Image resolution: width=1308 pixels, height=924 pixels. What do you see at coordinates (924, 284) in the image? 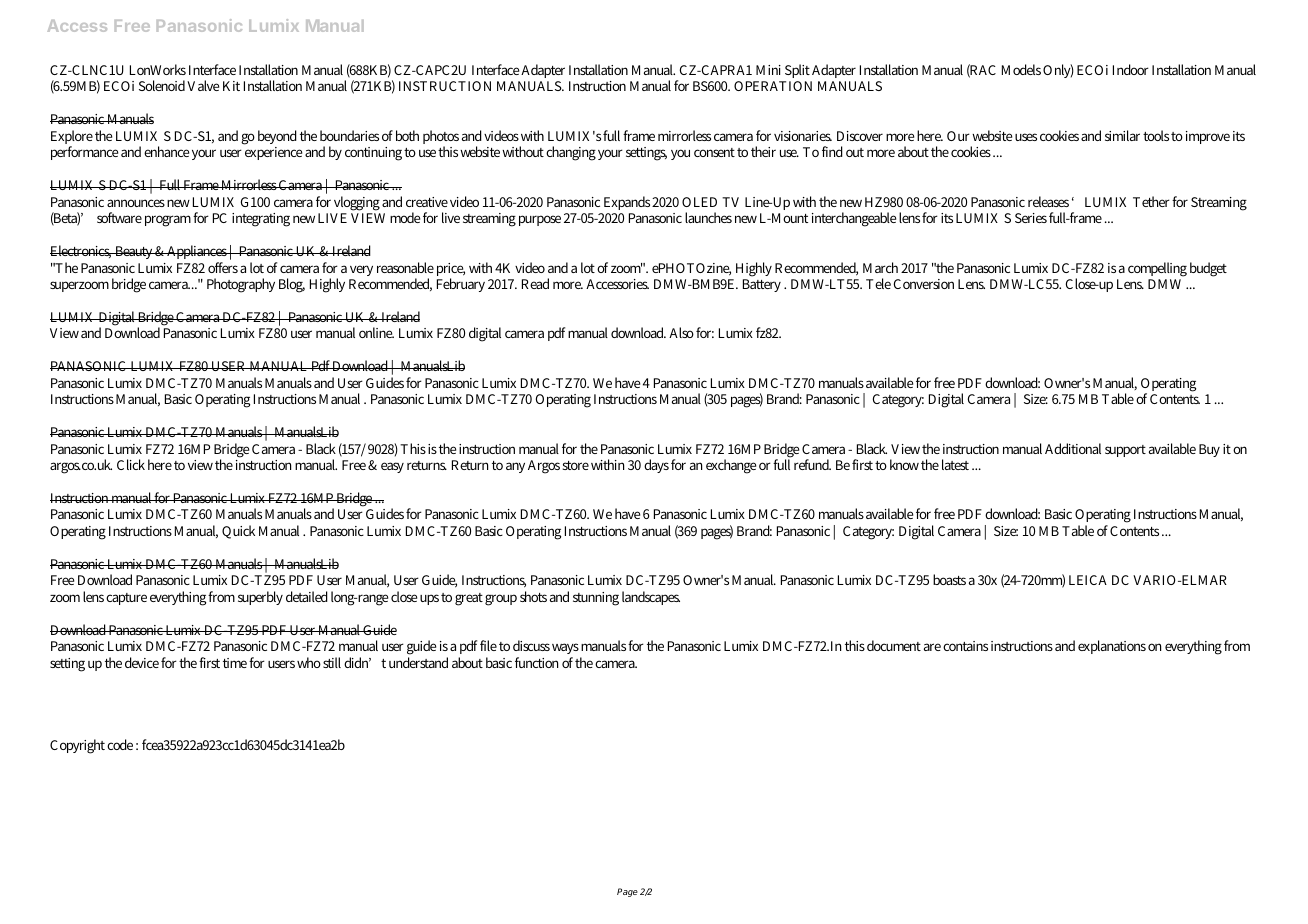
I see `Conversion` at bounding box center [924, 284].
